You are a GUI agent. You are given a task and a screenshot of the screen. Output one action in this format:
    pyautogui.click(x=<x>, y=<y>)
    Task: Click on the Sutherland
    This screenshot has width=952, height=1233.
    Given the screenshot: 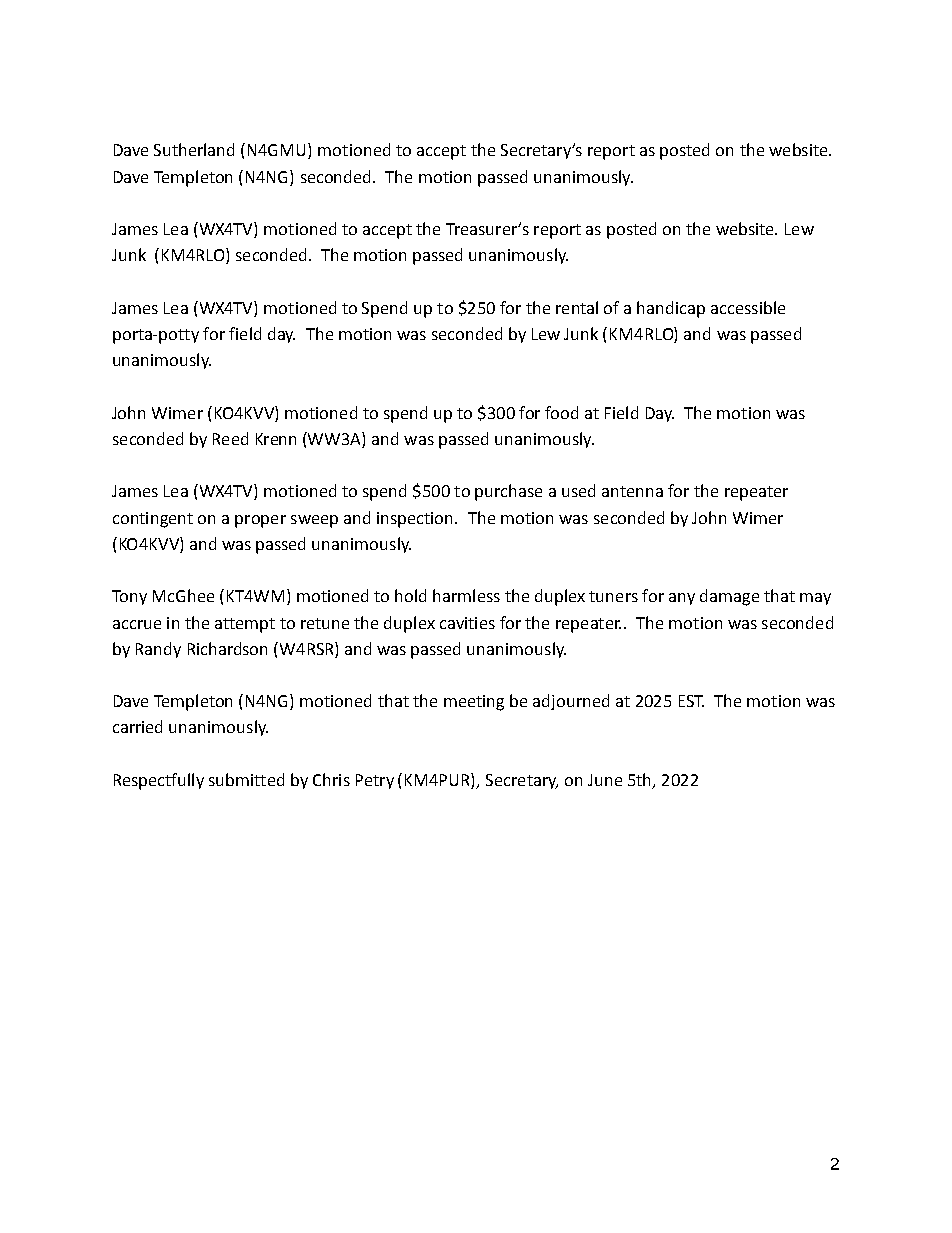 What is the action you would take?
    pyautogui.click(x=194, y=149)
